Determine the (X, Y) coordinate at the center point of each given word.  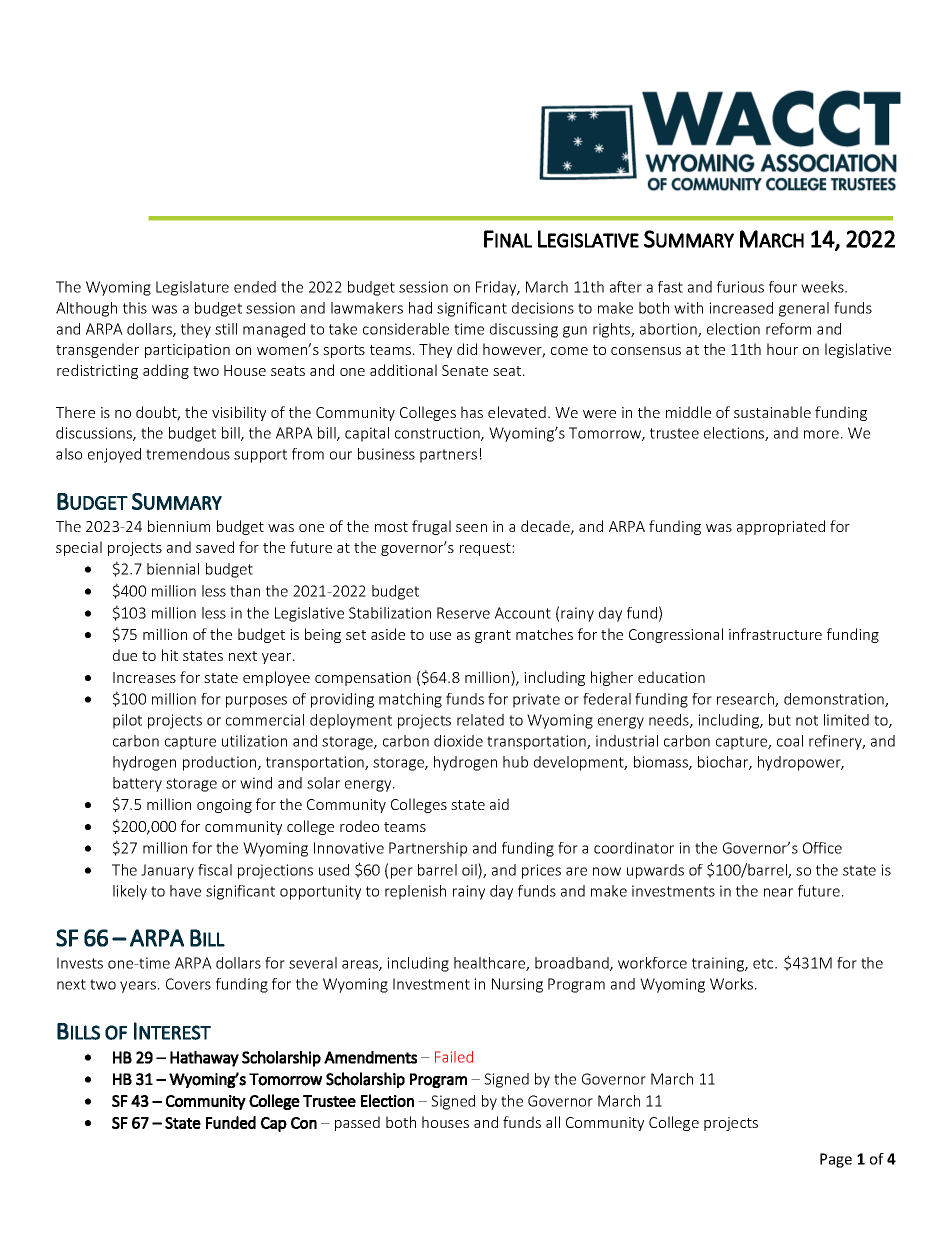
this (135, 308)
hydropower (800, 763)
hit (170, 655)
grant (493, 636)
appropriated (781, 527)
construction (438, 434)
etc (764, 963)
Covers (188, 984)
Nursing (517, 985)
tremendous (188, 454)
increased (741, 308)
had (420, 308)
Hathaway (204, 1059)
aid (499, 804)
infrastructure (775, 634)
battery (137, 784)
